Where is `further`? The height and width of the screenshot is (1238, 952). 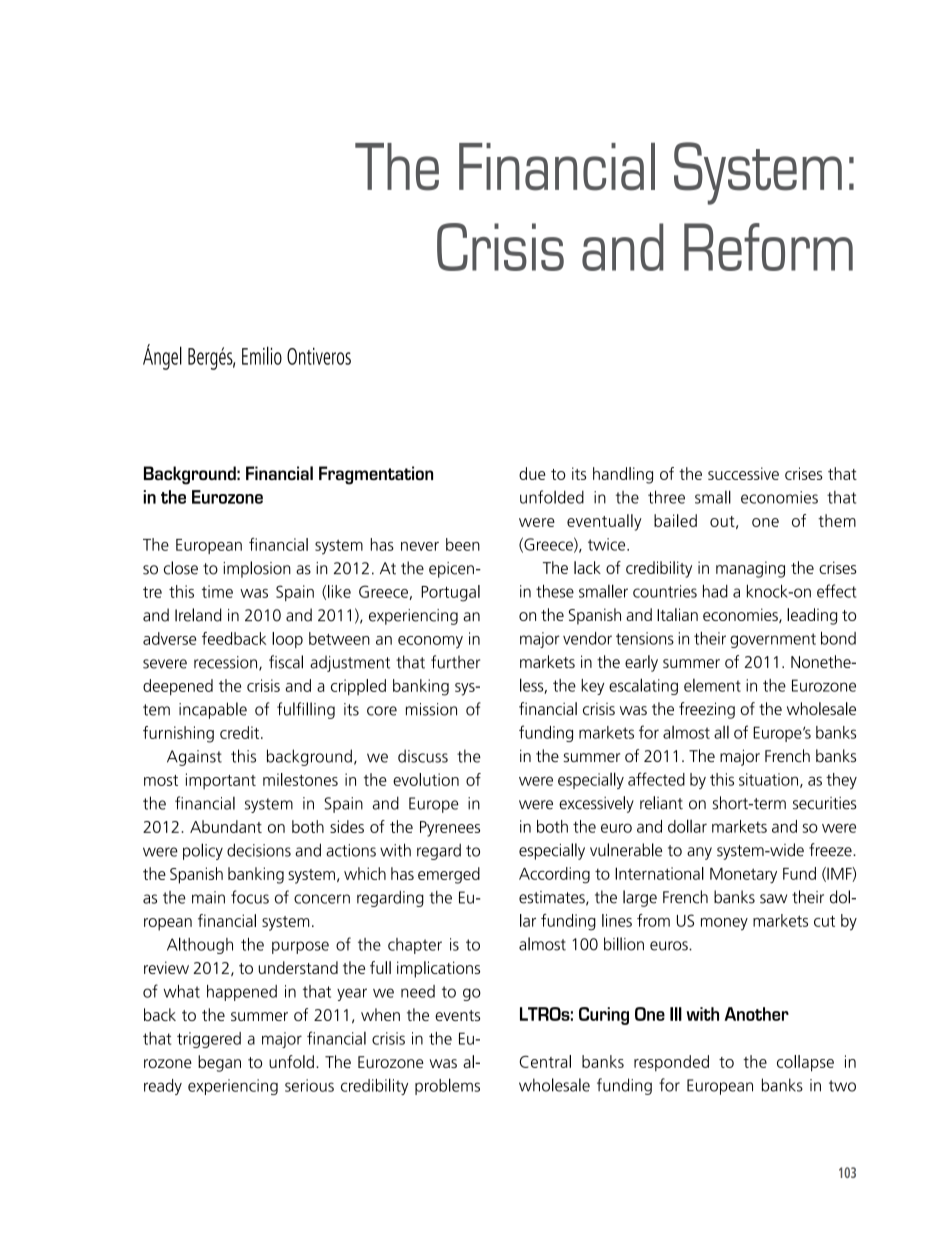
further is located at coordinates (455, 662).
